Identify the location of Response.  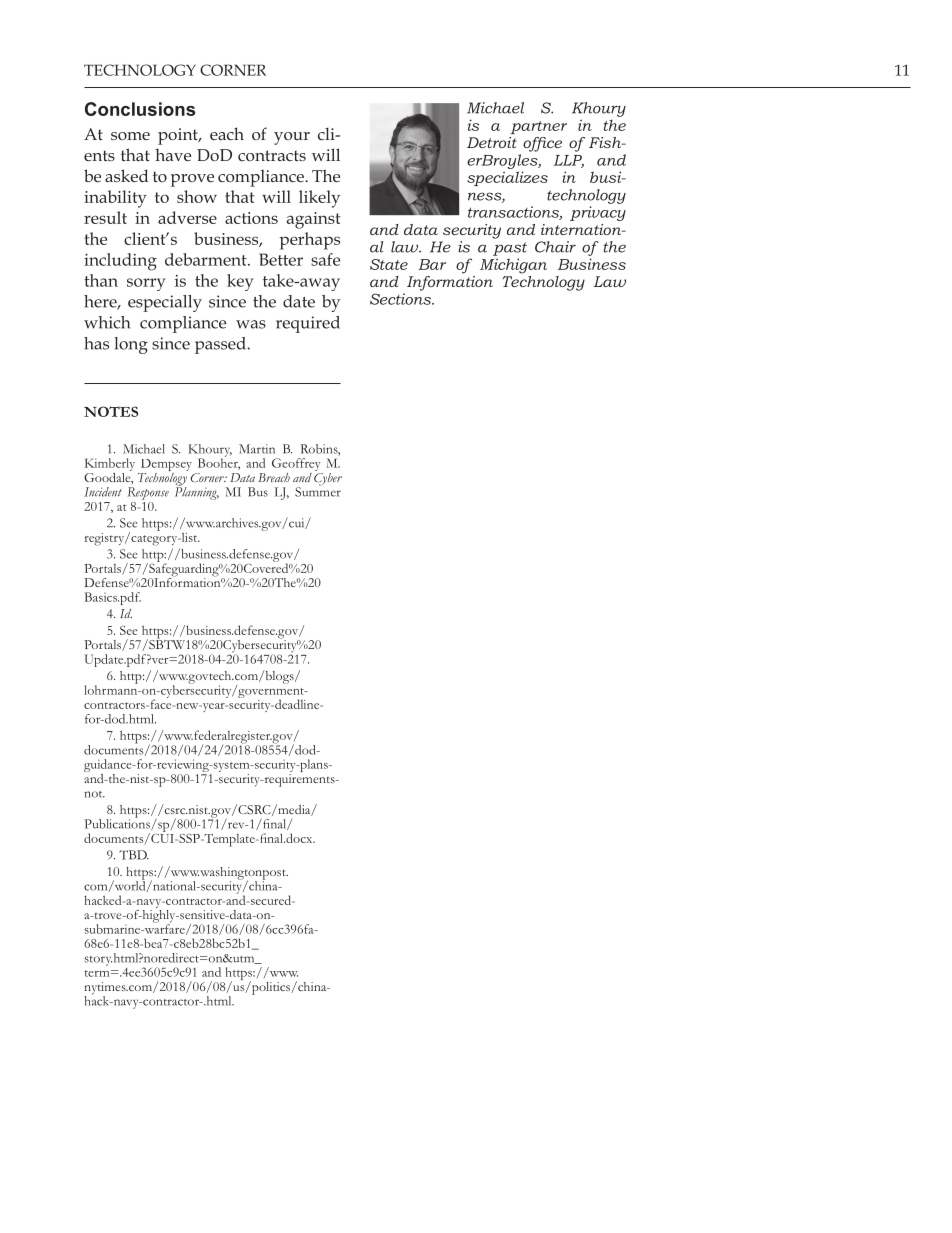
(148, 493).
